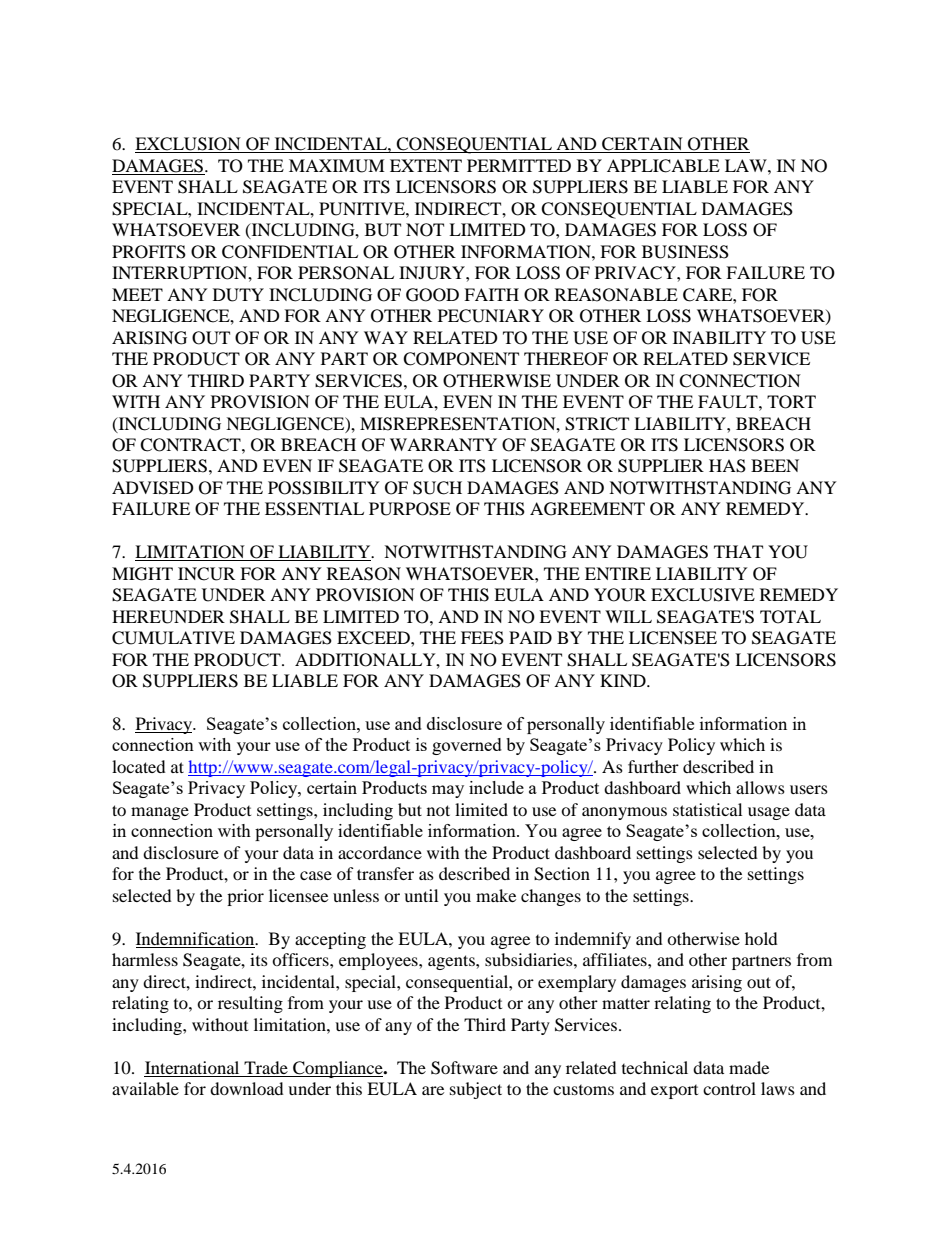  I want to click on governed, so click(467, 746).
